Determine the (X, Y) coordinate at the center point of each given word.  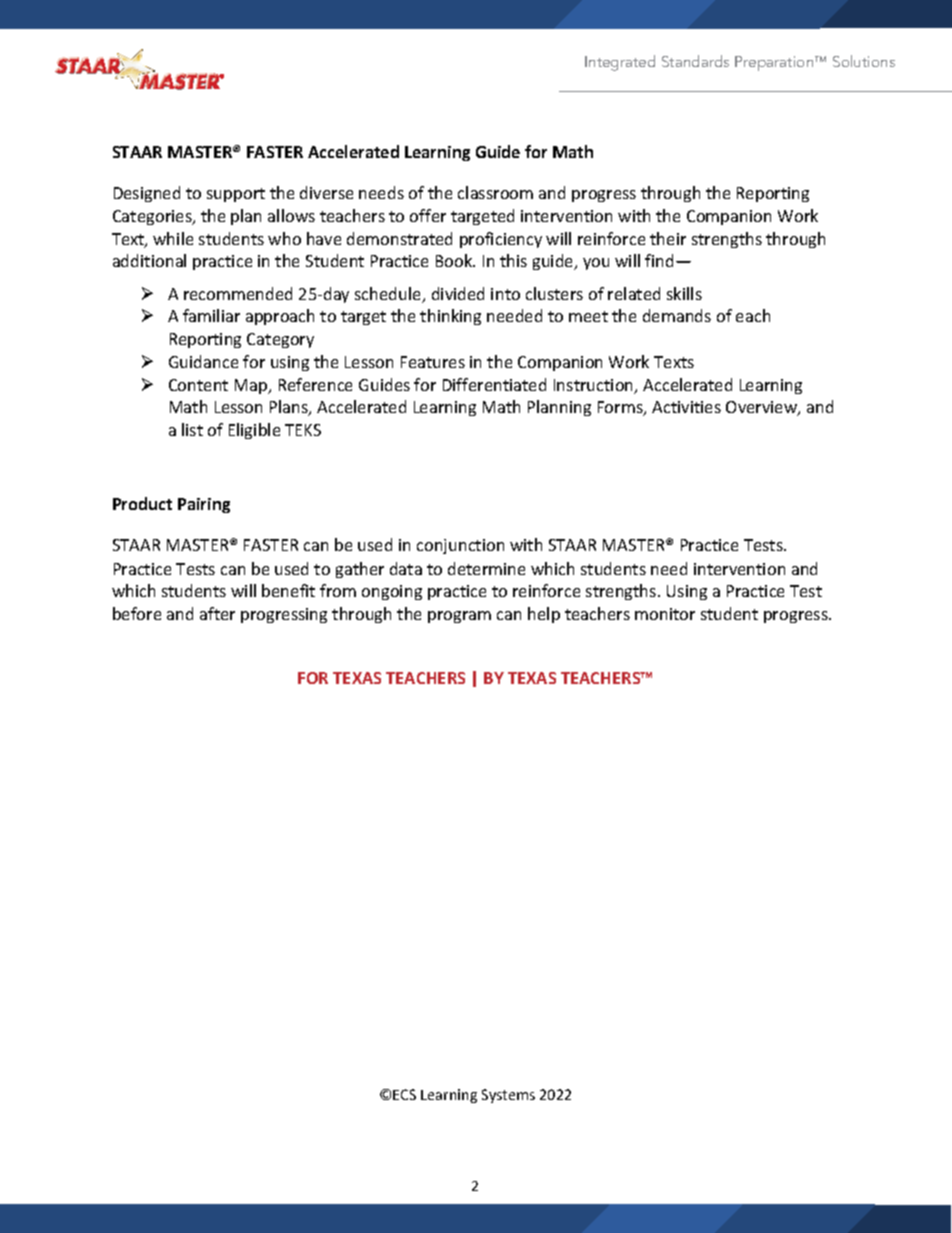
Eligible (254, 431)
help (544, 615)
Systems (508, 1096)
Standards (695, 61)
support (236, 195)
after (217, 613)
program (459, 617)
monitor (665, 614)
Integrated (620, 63)
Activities (686, 407)
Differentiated (494, 384)
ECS (404, 1094)
